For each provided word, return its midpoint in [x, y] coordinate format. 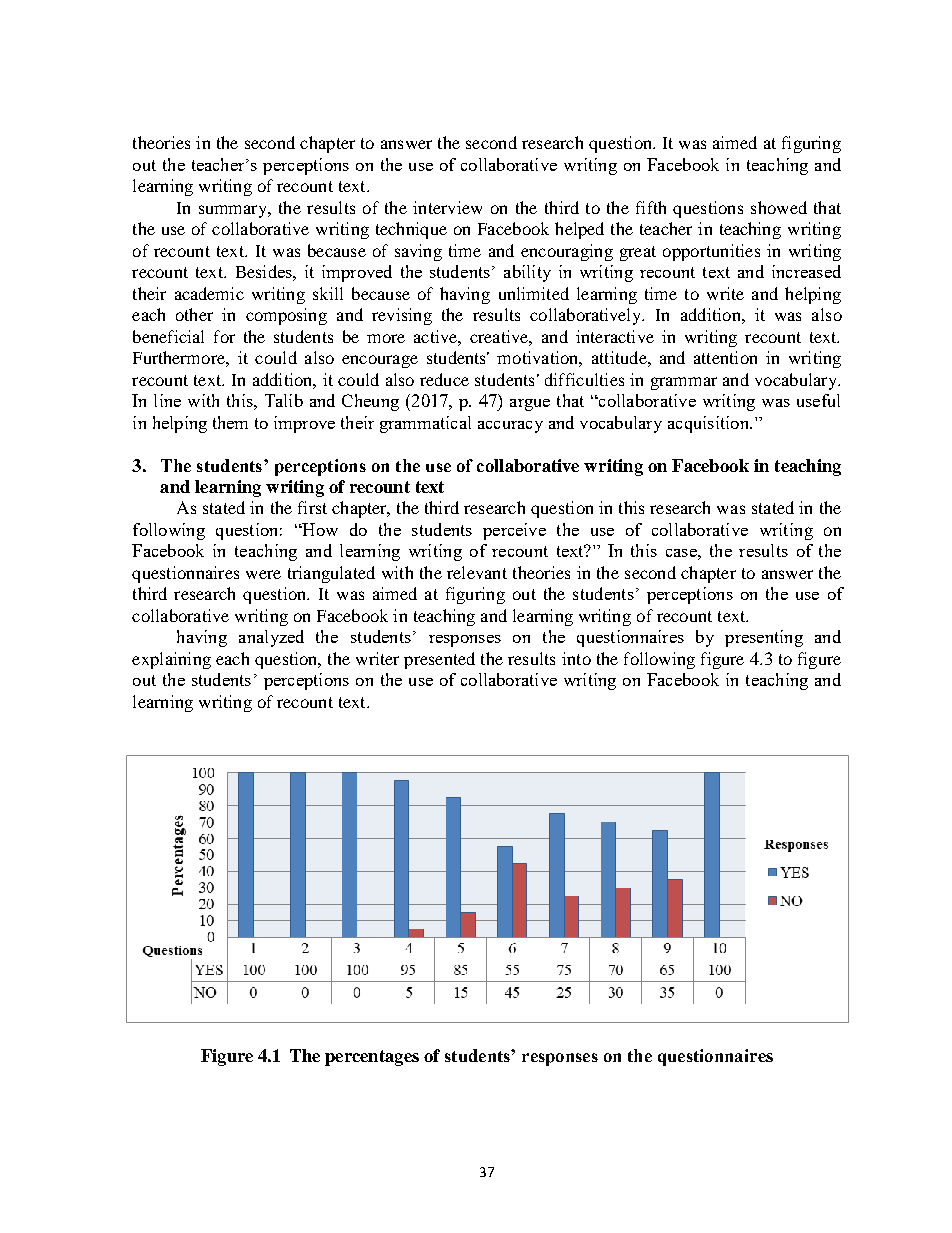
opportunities [711, 252]
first [312, 507]
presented [439, 660]
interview [447, 207]
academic [209, 293]
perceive [514, 531]
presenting [764, 638]
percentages [372, 1058]
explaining [171, 660]
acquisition [709, 424]
